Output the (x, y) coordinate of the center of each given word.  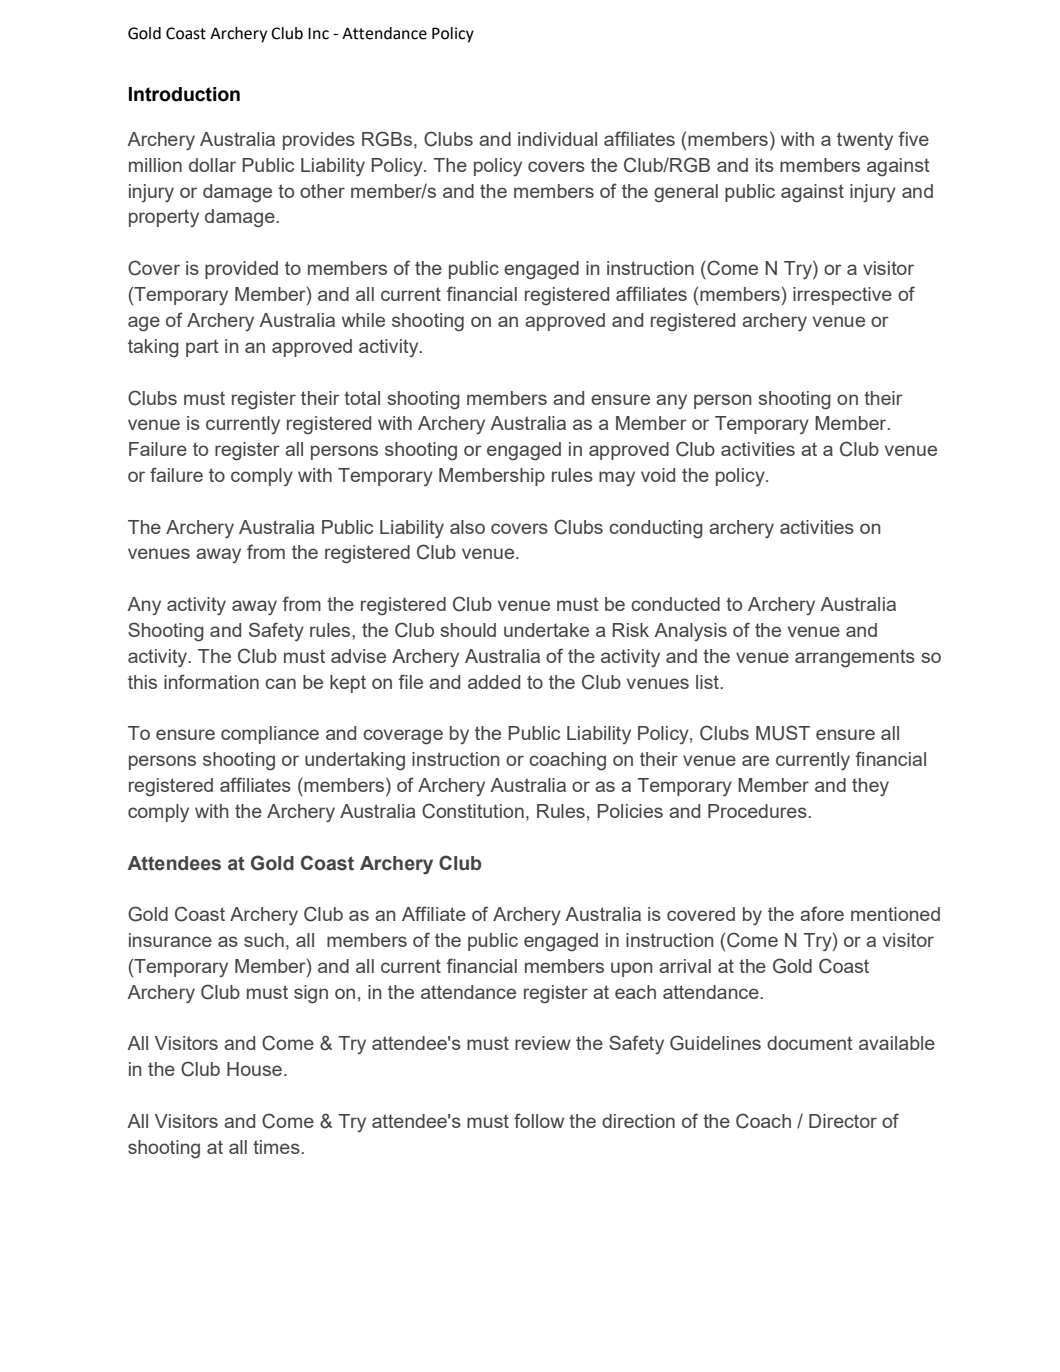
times (277, 1147)
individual (557, 139)
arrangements (855, 658)
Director (843, 1121)
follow (539, 1120)
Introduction (184, 94)
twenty (865, 141)
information (211, 681)
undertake (546, 630)
